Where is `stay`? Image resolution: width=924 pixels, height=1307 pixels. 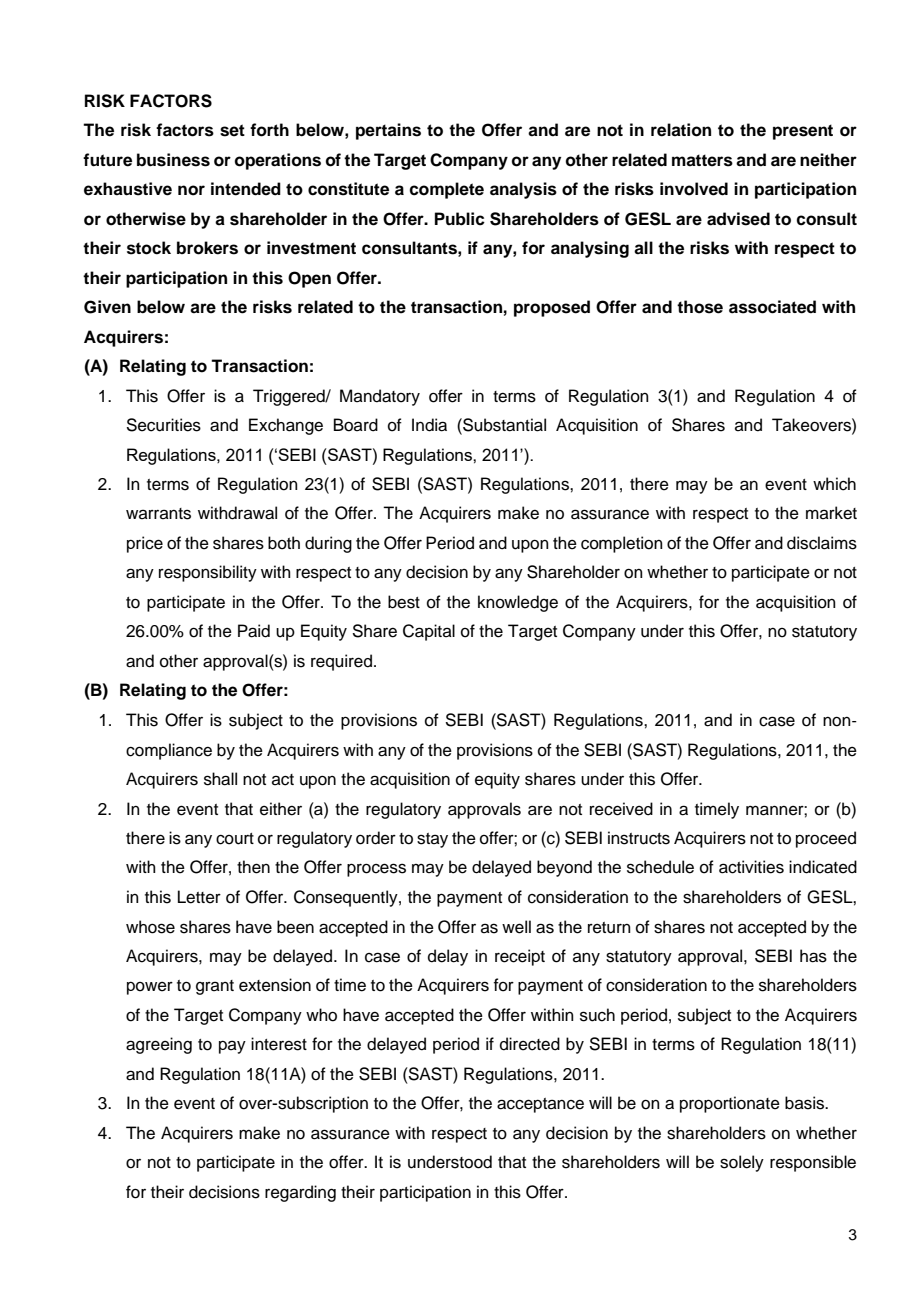
stay is located at coordinates (432, 840).
